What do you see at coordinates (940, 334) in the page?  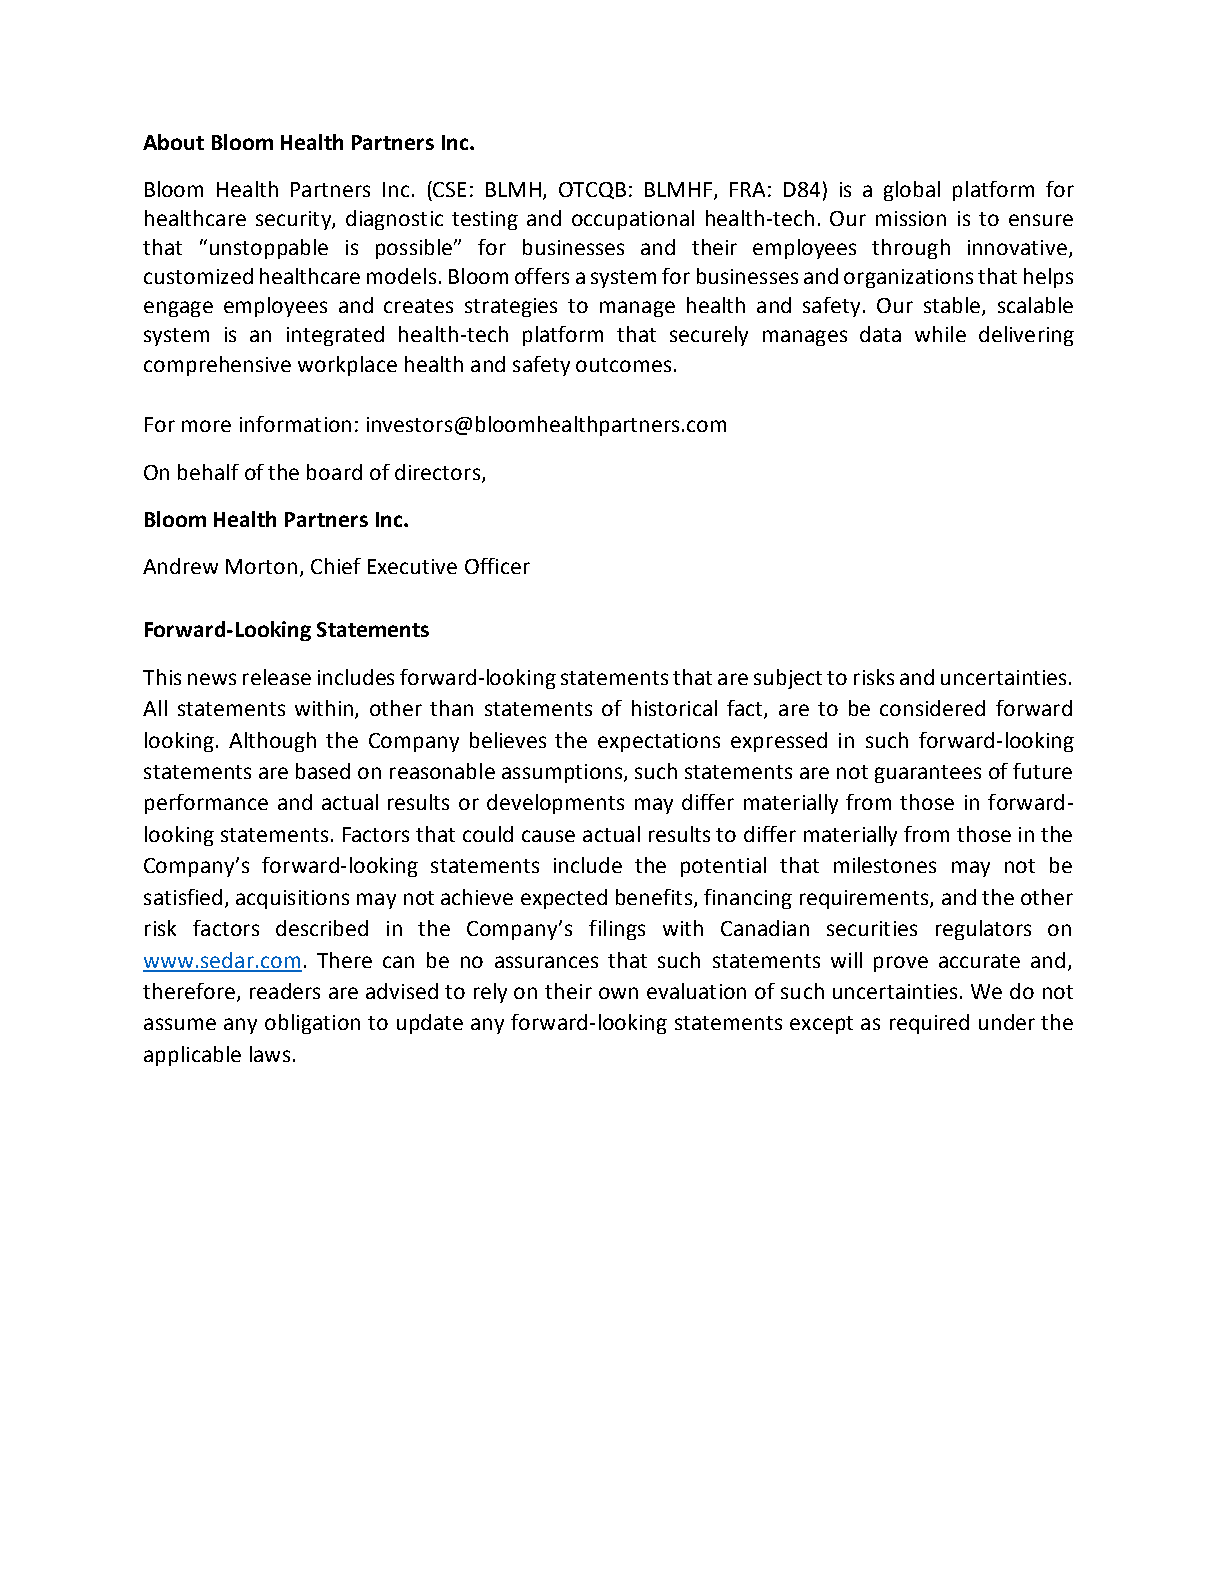 I see `while` at bounding box center [940, 334].
